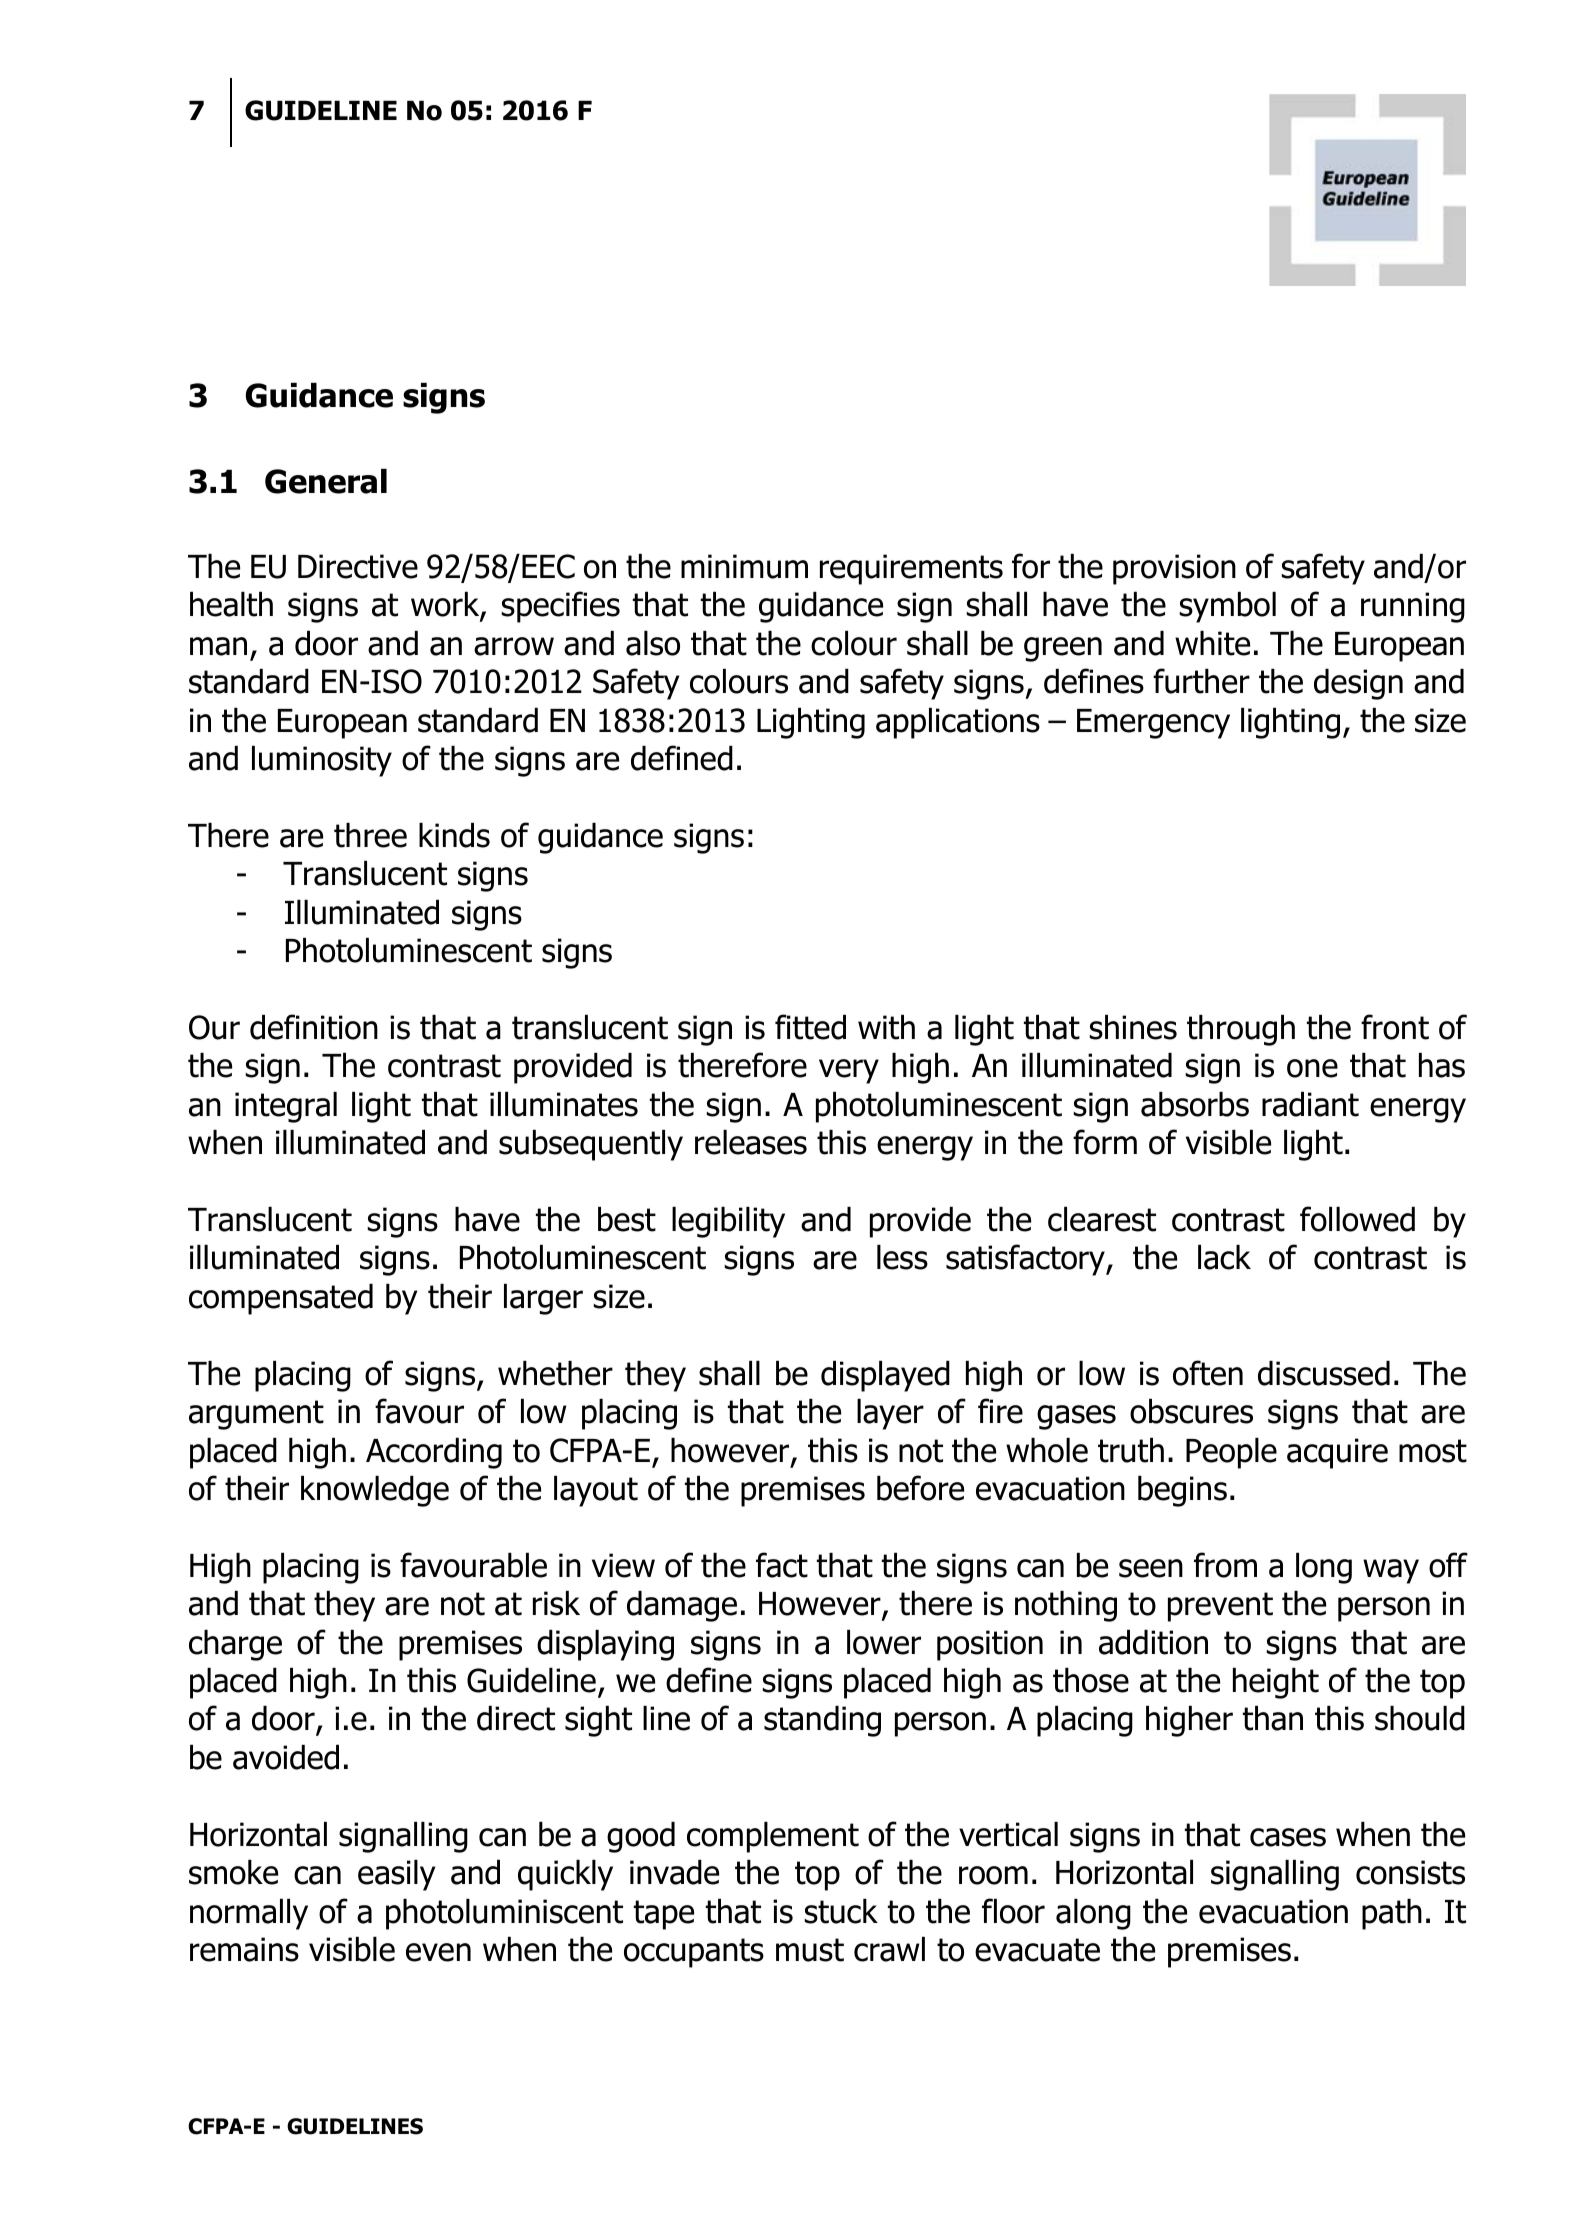 Image resolution: width=1579 pixels, height=2233 pixels. What do you see at coordinates (1357, 1219) in the screenshot?
I see `followed` at bounding box center [1357, 1219].
